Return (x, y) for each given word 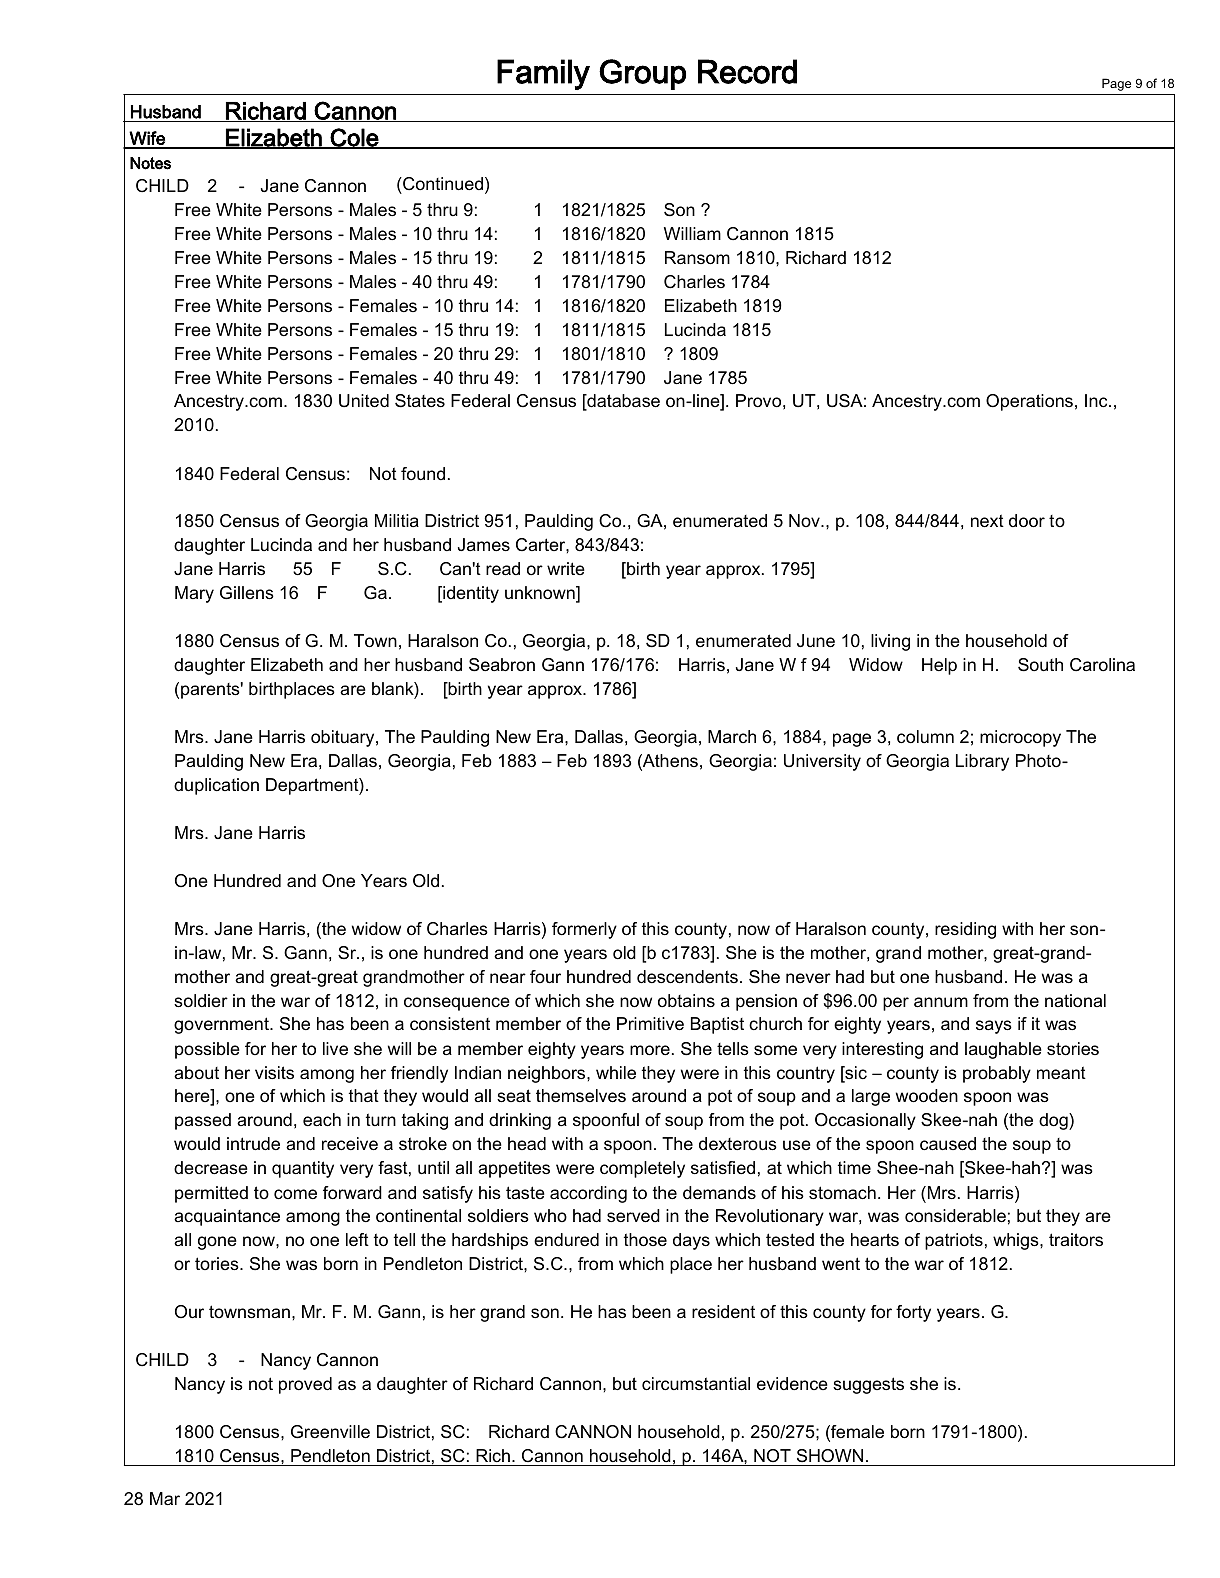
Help (939, 666)
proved (305, 1385)
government (222, 1025)
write (566, 568)
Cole (355, 138)
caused (948, 1144)
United (364, 401)
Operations (1029, 402)
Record (747, 71)
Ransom (697, 258)
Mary (194, 594)
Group (642, 74)
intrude (253, 1144)
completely (642, 1169)
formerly (584, 930)
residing (965, 930)
